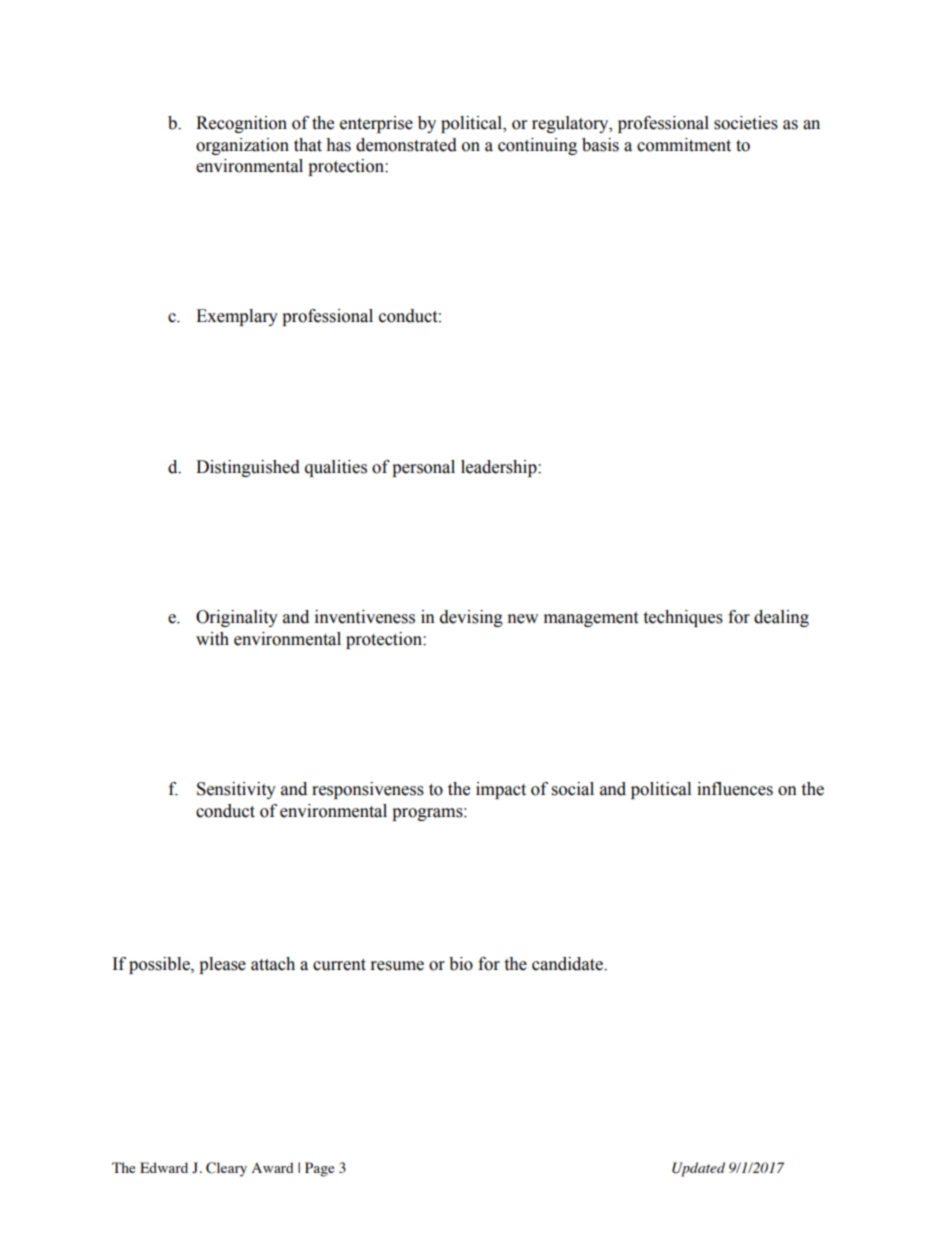  What do you see at coordinates (683, 618) in the image?
I see `techniques` at bounding box center [683, 618].
